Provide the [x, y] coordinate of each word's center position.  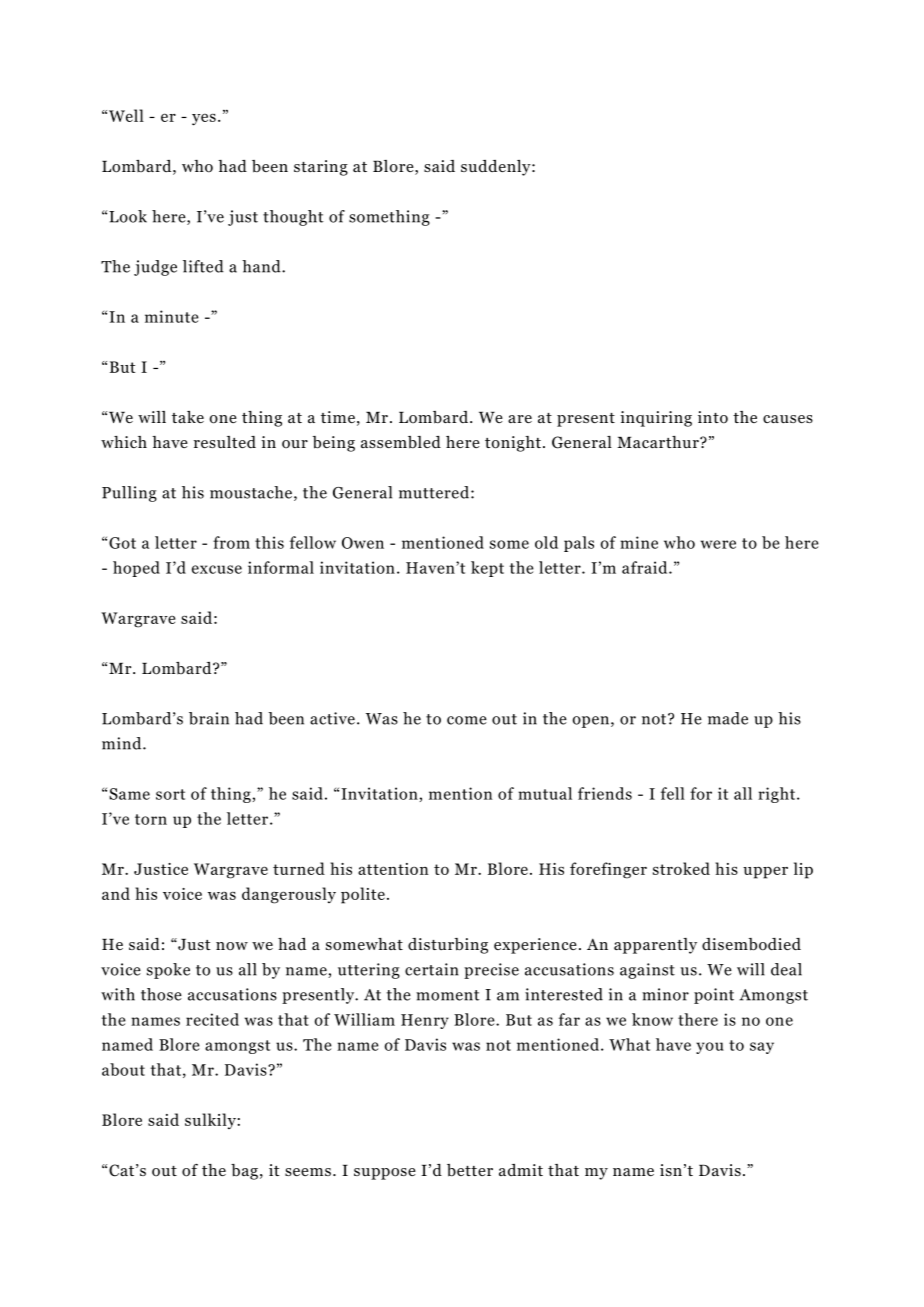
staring [321, 168]
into [713, 417]
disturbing [448, 946]
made [728, 718]
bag [244, 1172]
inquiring [656, 419]
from [231, 542]
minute [172, 316]
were [718, 544]
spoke [168, 971]
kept [487, 569]
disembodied [751, 944]
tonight [513, 444]
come [467, 720]
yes [204, 119]
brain [209, 718]
